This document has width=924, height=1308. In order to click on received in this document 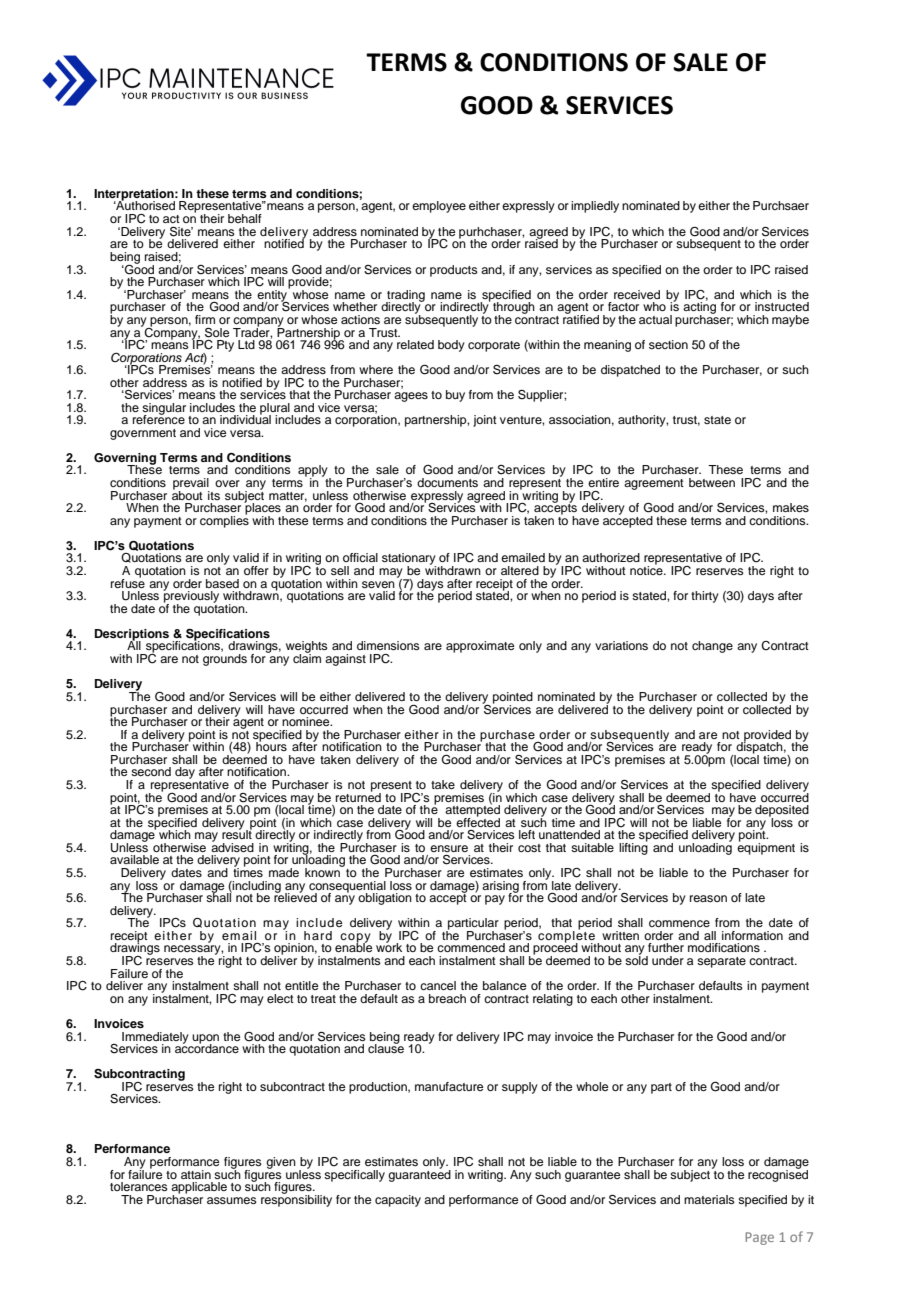, I will do `click(637, 294)`.
